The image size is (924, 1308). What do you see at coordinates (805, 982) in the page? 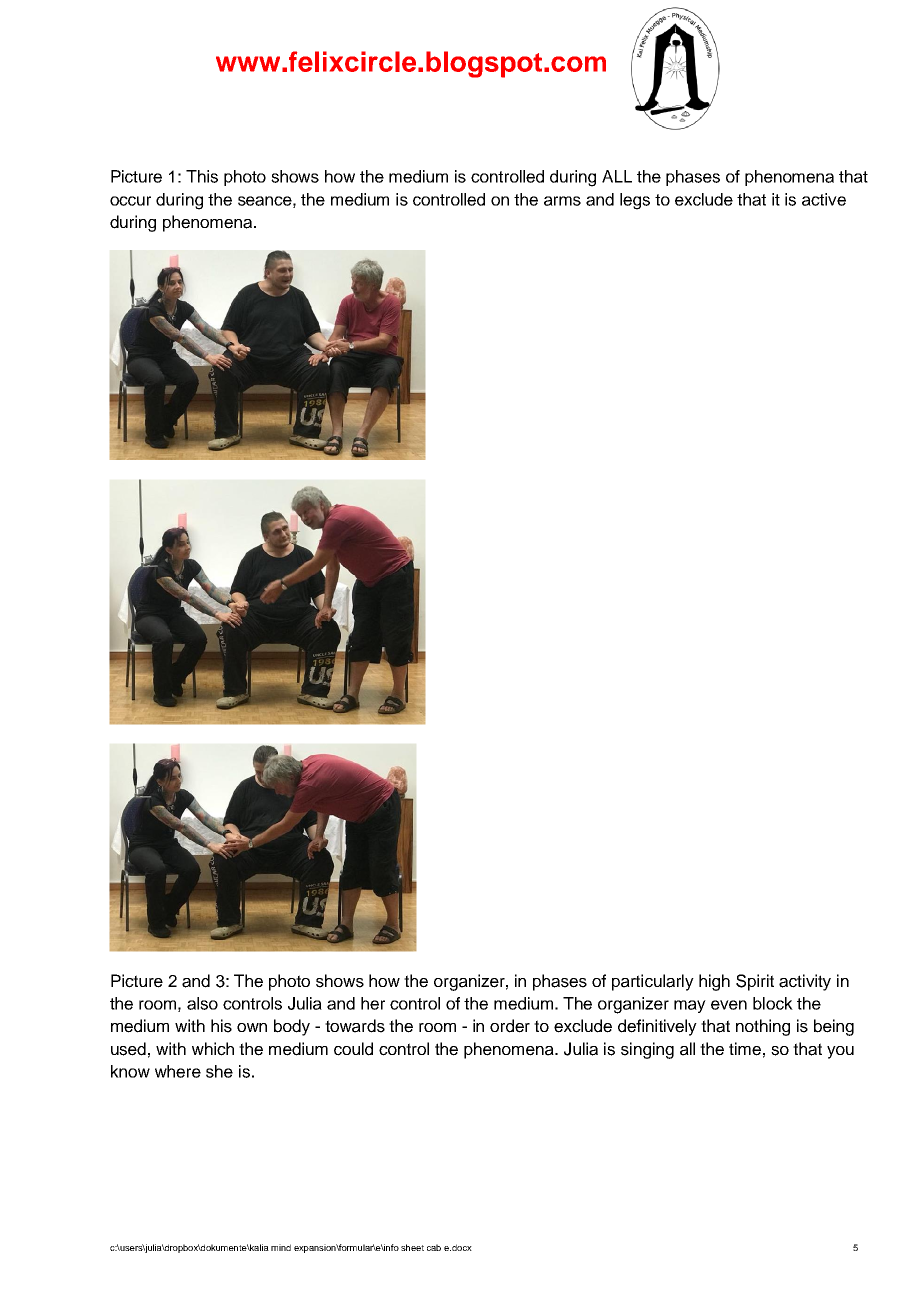
I see `activity` at bounding box center [805, 982].
